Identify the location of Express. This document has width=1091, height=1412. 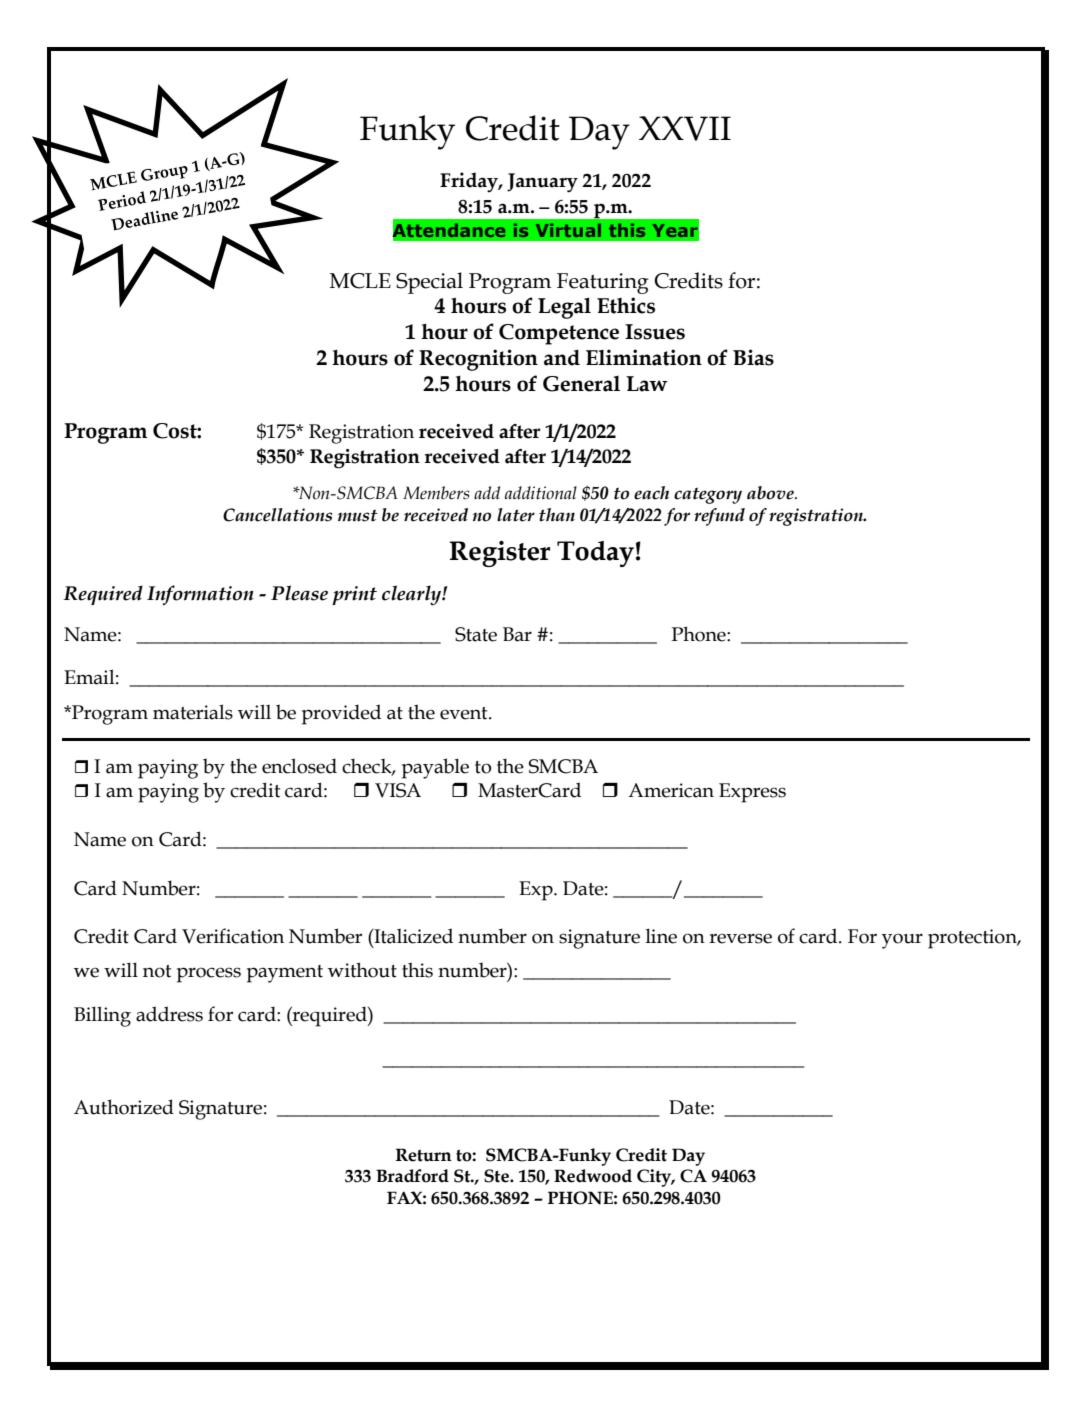
(752, 793).
